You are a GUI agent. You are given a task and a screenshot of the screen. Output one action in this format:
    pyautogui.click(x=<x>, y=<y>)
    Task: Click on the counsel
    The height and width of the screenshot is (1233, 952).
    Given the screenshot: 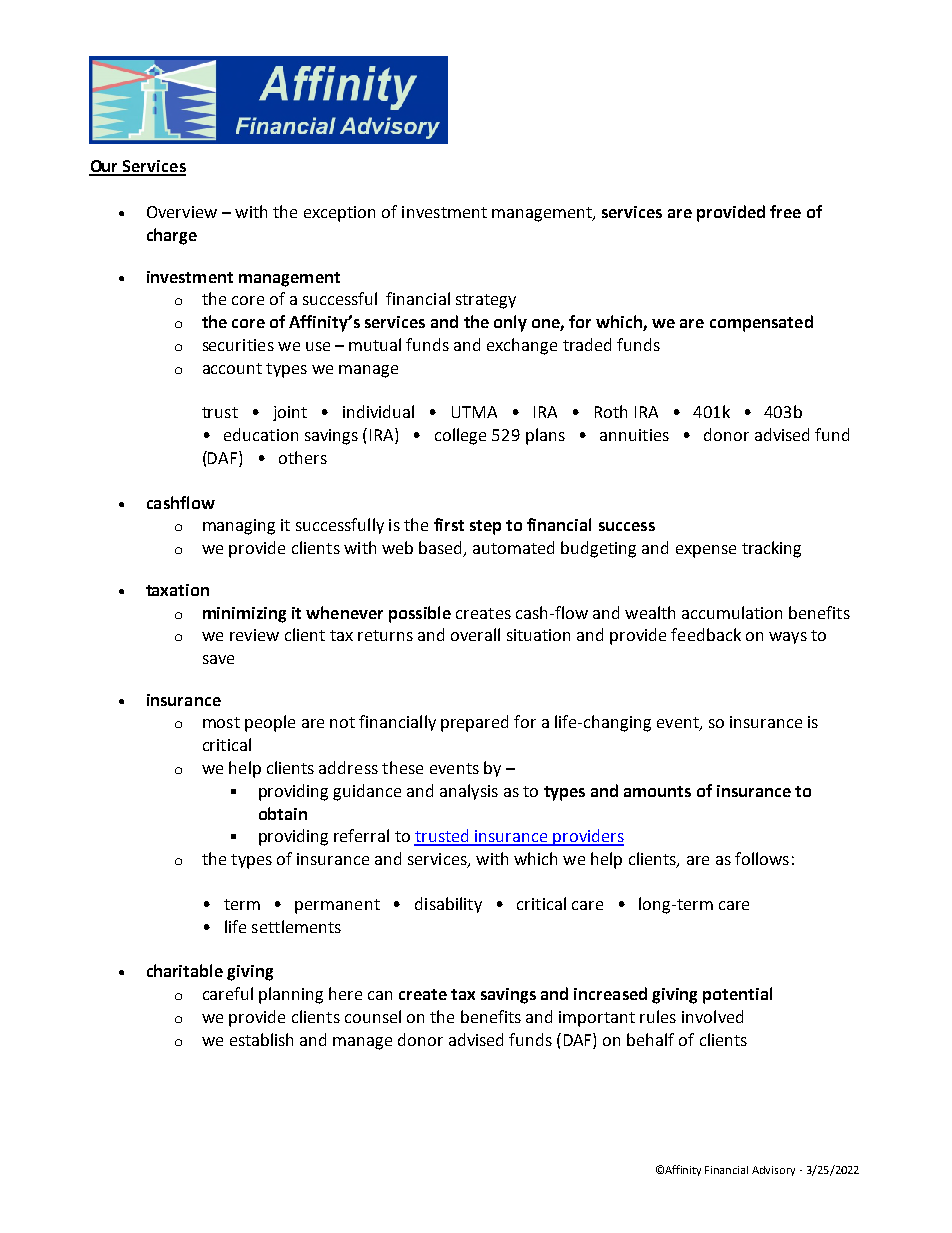 What is the action you would take?
    pyautogui.click(x=373, y=1016)
